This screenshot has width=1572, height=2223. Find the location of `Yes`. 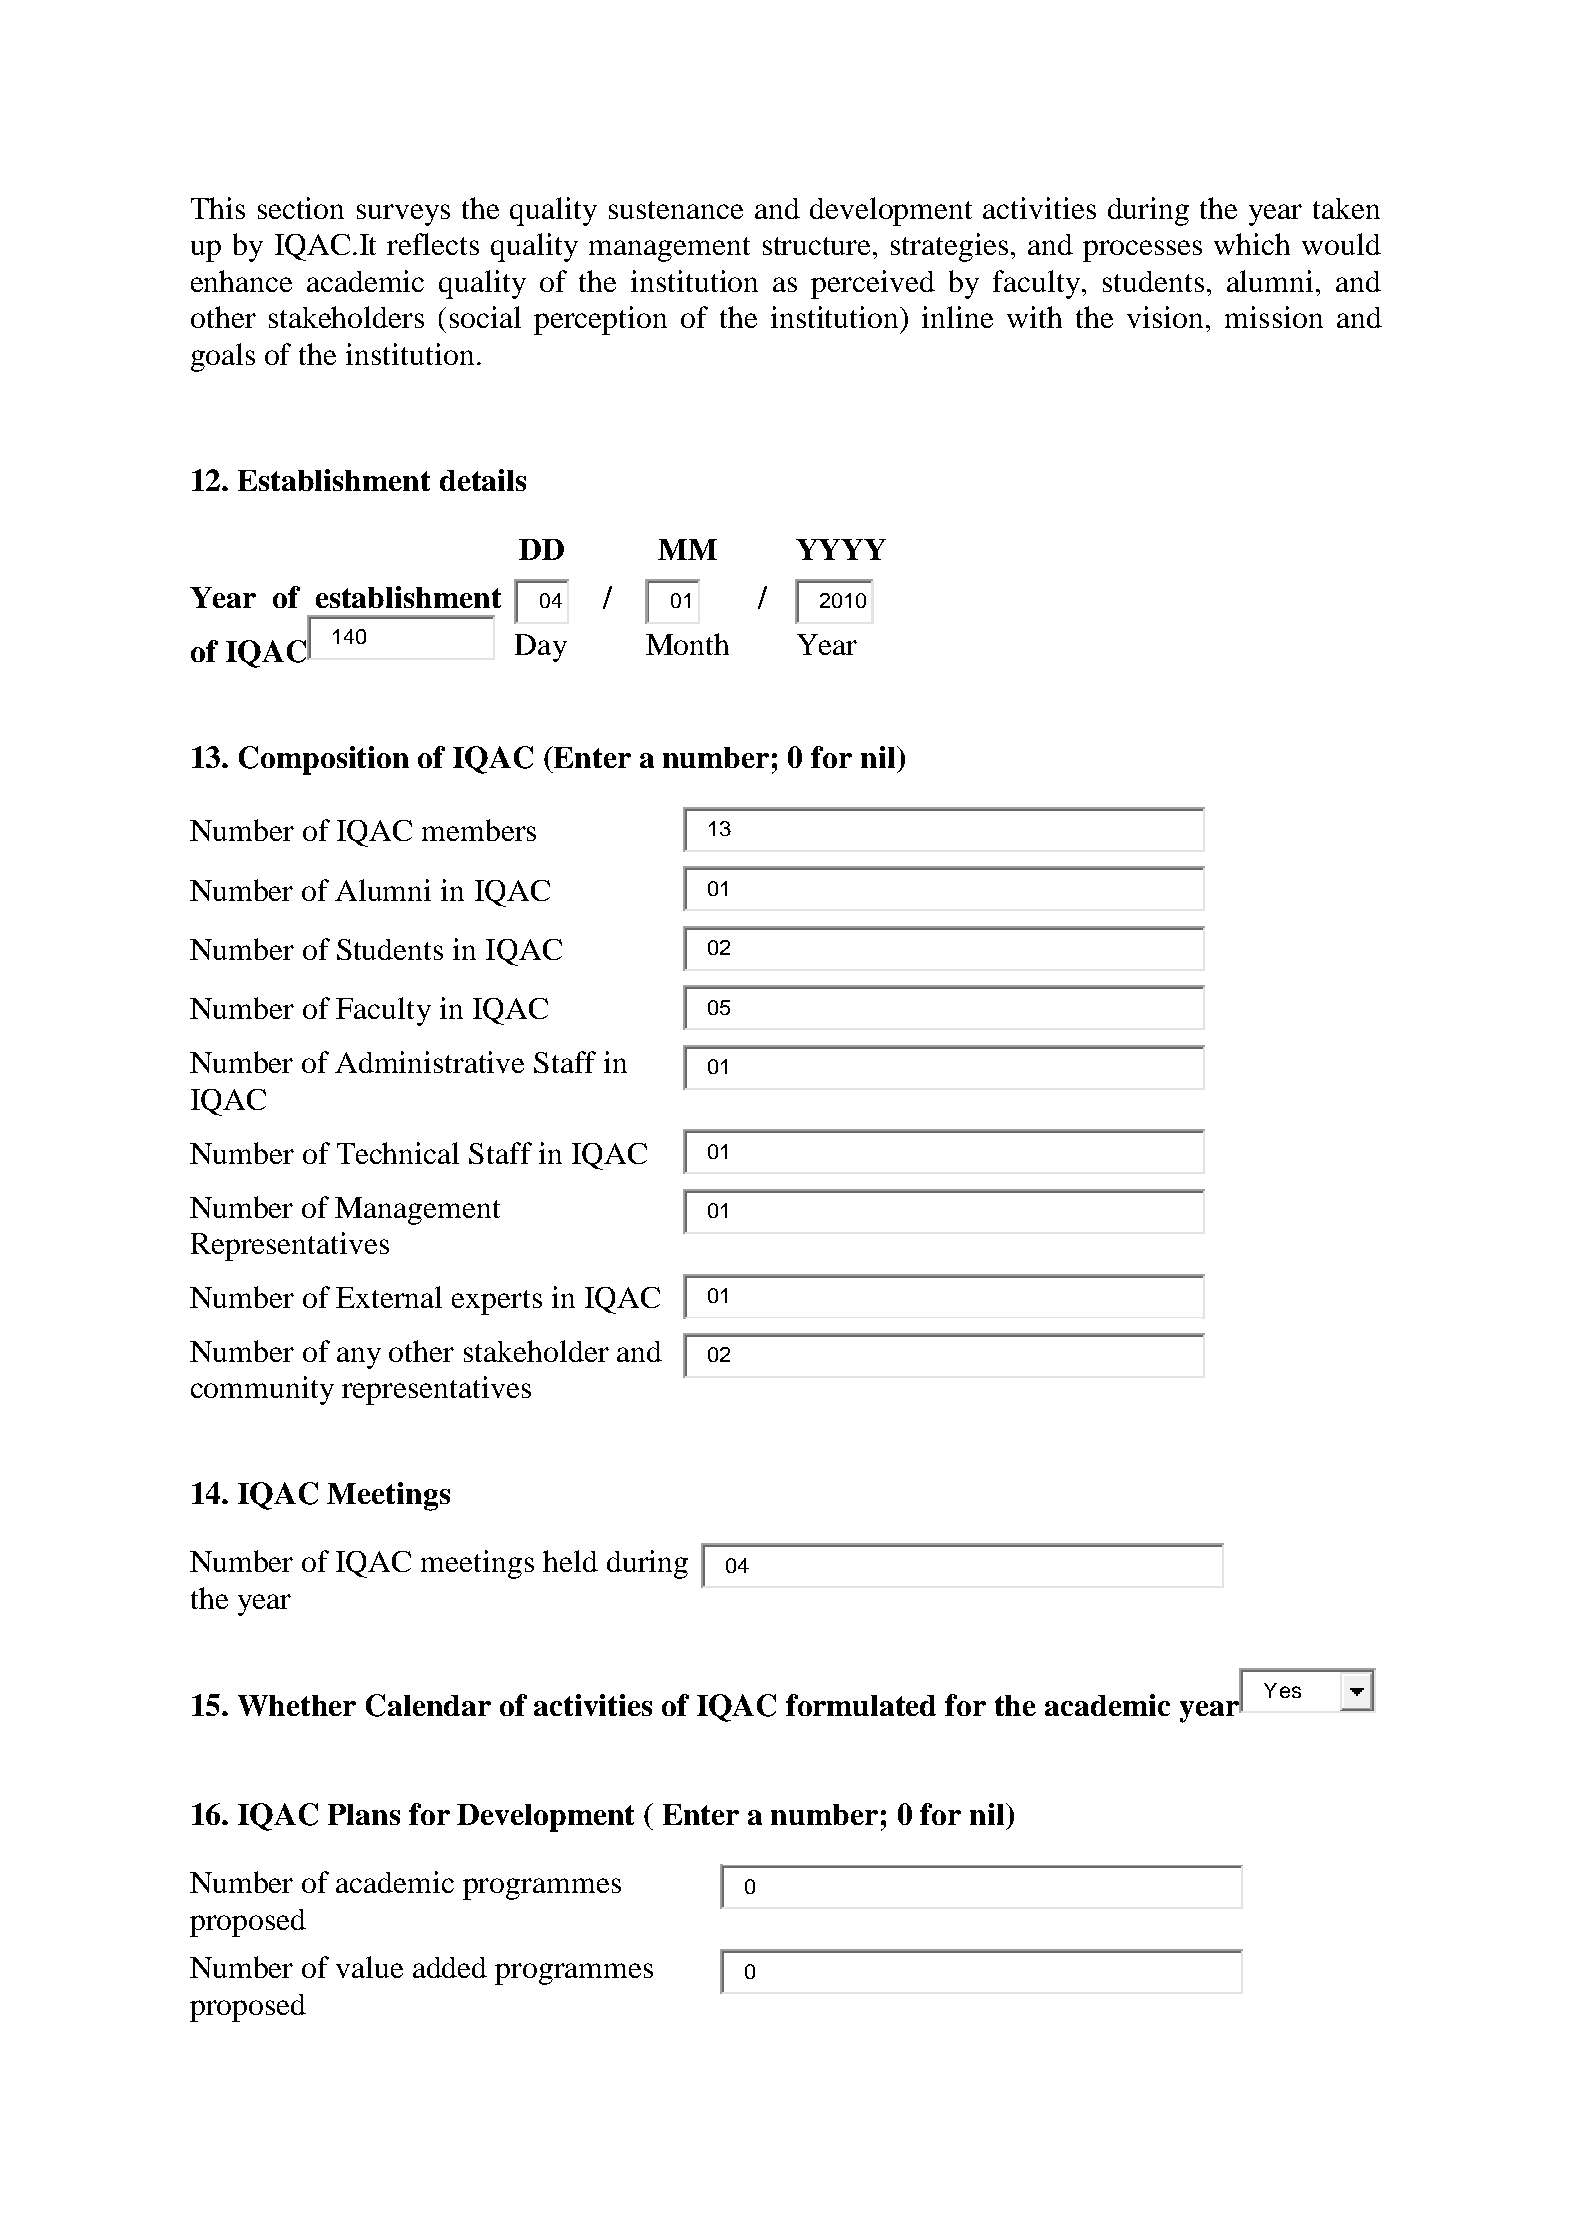

Yes is located at coordinates (1282, 1690).
